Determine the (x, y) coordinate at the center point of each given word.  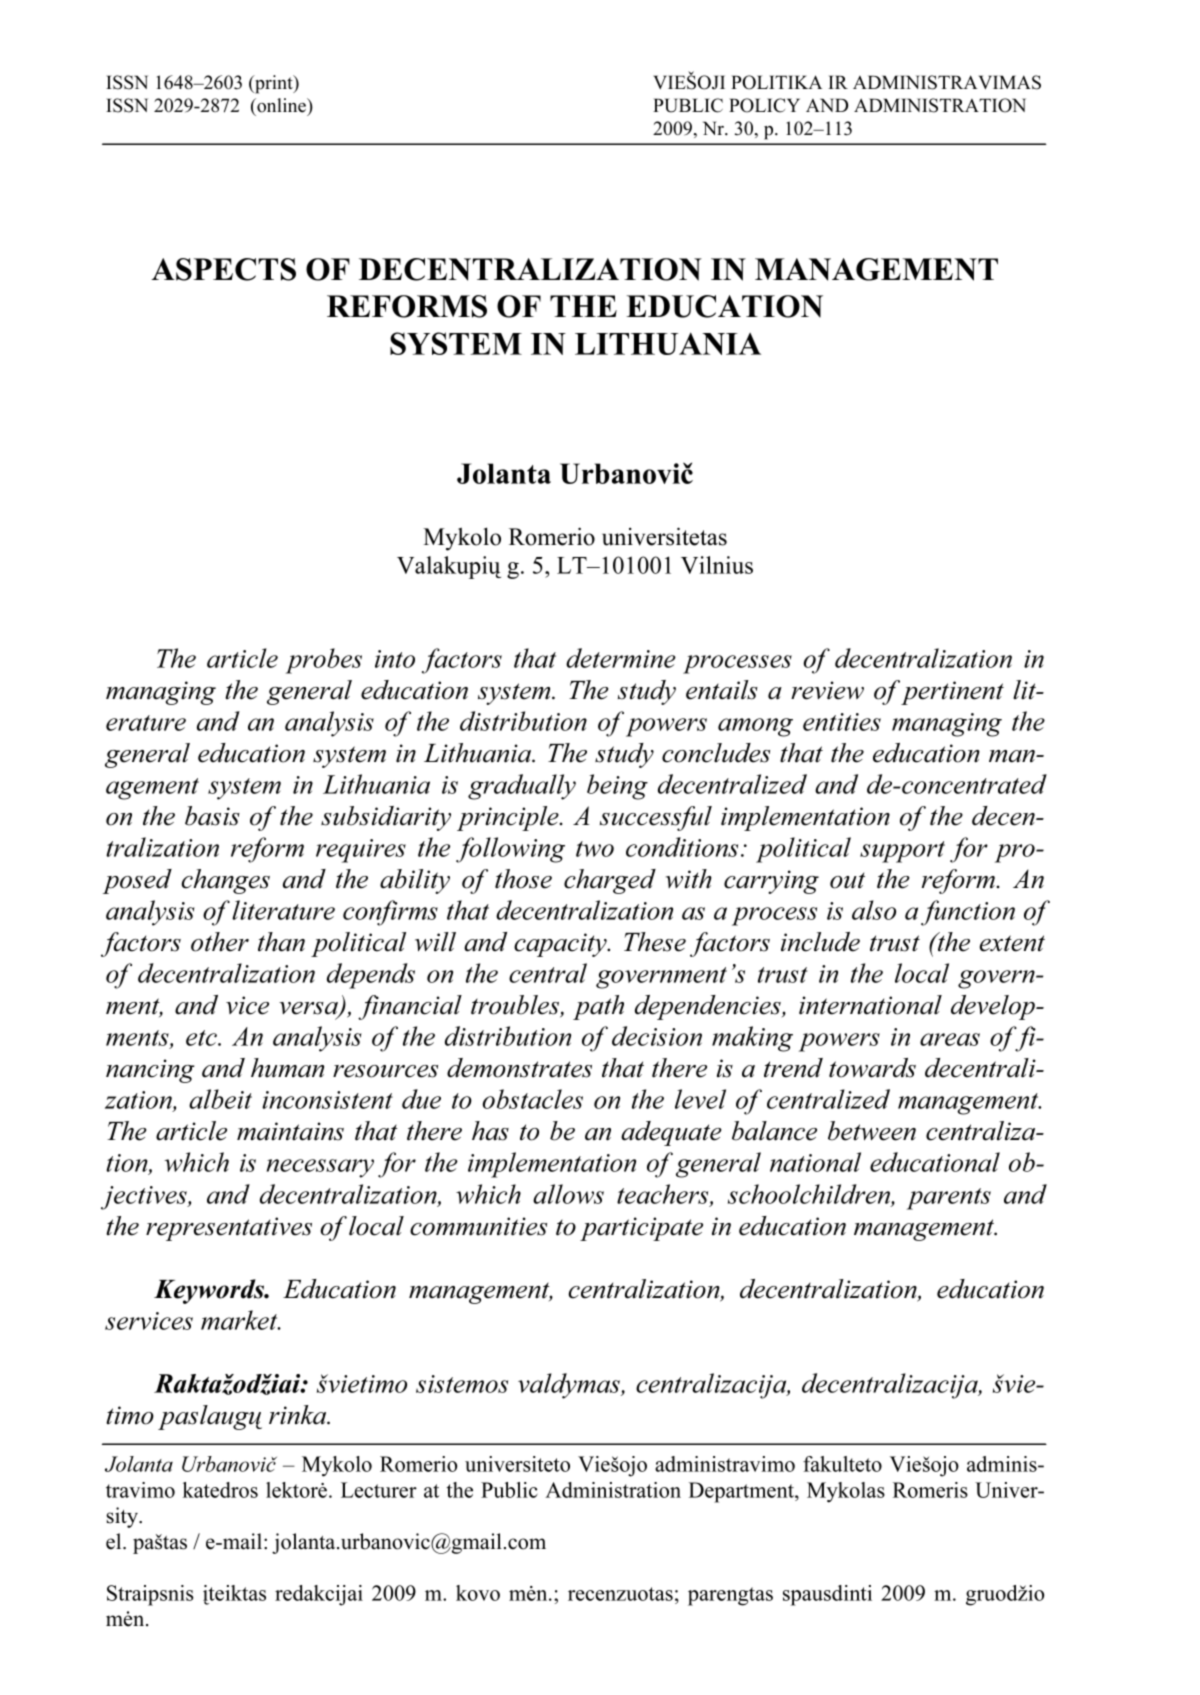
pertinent (951, 692)
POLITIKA (776, 82)
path (598, 1007)
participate (641, 1229)
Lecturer (379, 1490)
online (281, 105)
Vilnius (717, 565)
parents (949, 1199)
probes (324, 661)
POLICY (764, 105)
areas (950, 1039)
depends (371, 976)
